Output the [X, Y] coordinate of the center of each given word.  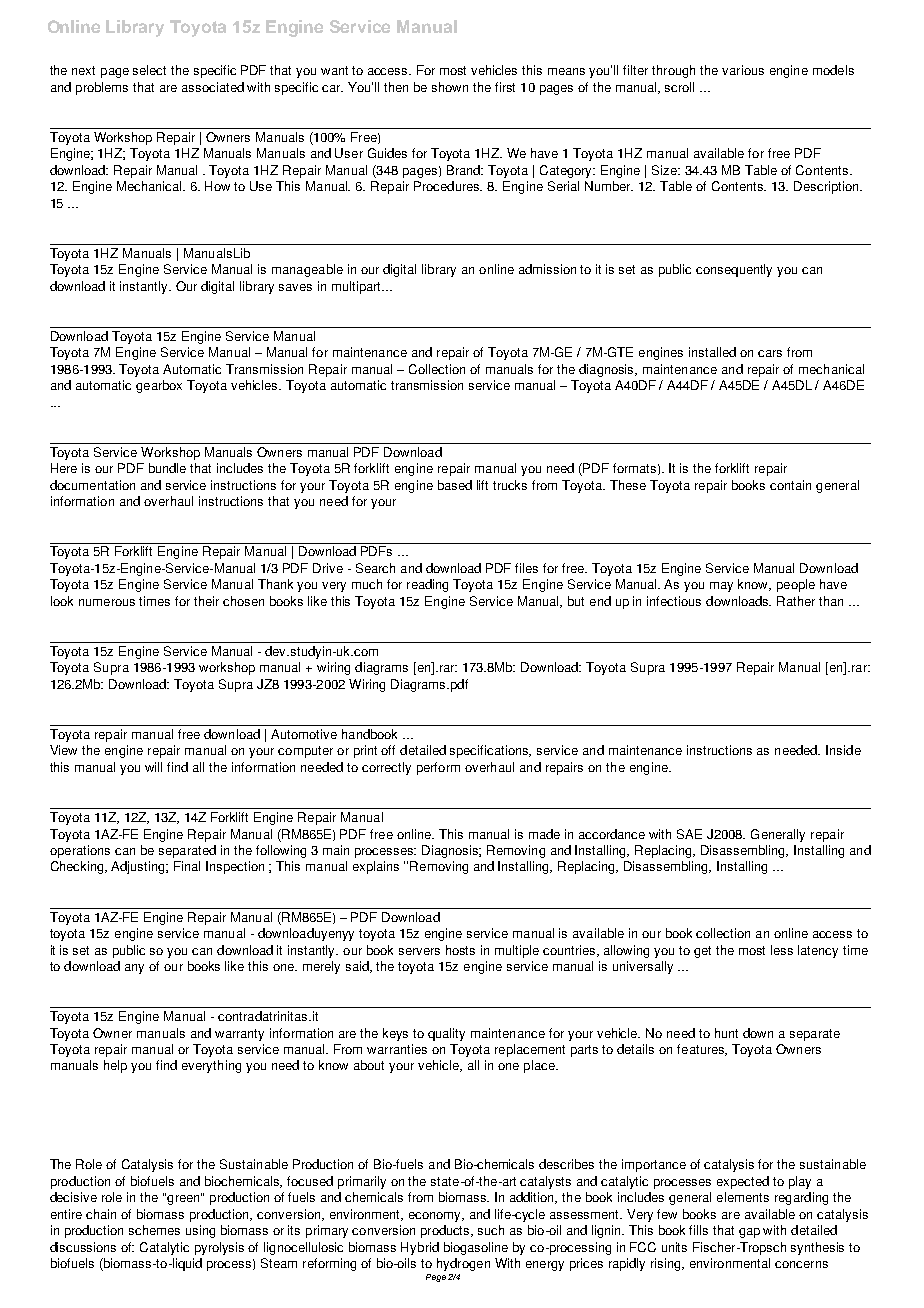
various [743, 70]
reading [427, 585]
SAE [689, 834]
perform [438, 768]
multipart [357, 287]
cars [770, 353]
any [134, 969]
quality [446, 1034]
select [149, 70]
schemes [154, 1230]
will [153, 767]
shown [450, 87]
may [721, 587]
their [206, 601]
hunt [726, 1033]
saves [295, 287]
